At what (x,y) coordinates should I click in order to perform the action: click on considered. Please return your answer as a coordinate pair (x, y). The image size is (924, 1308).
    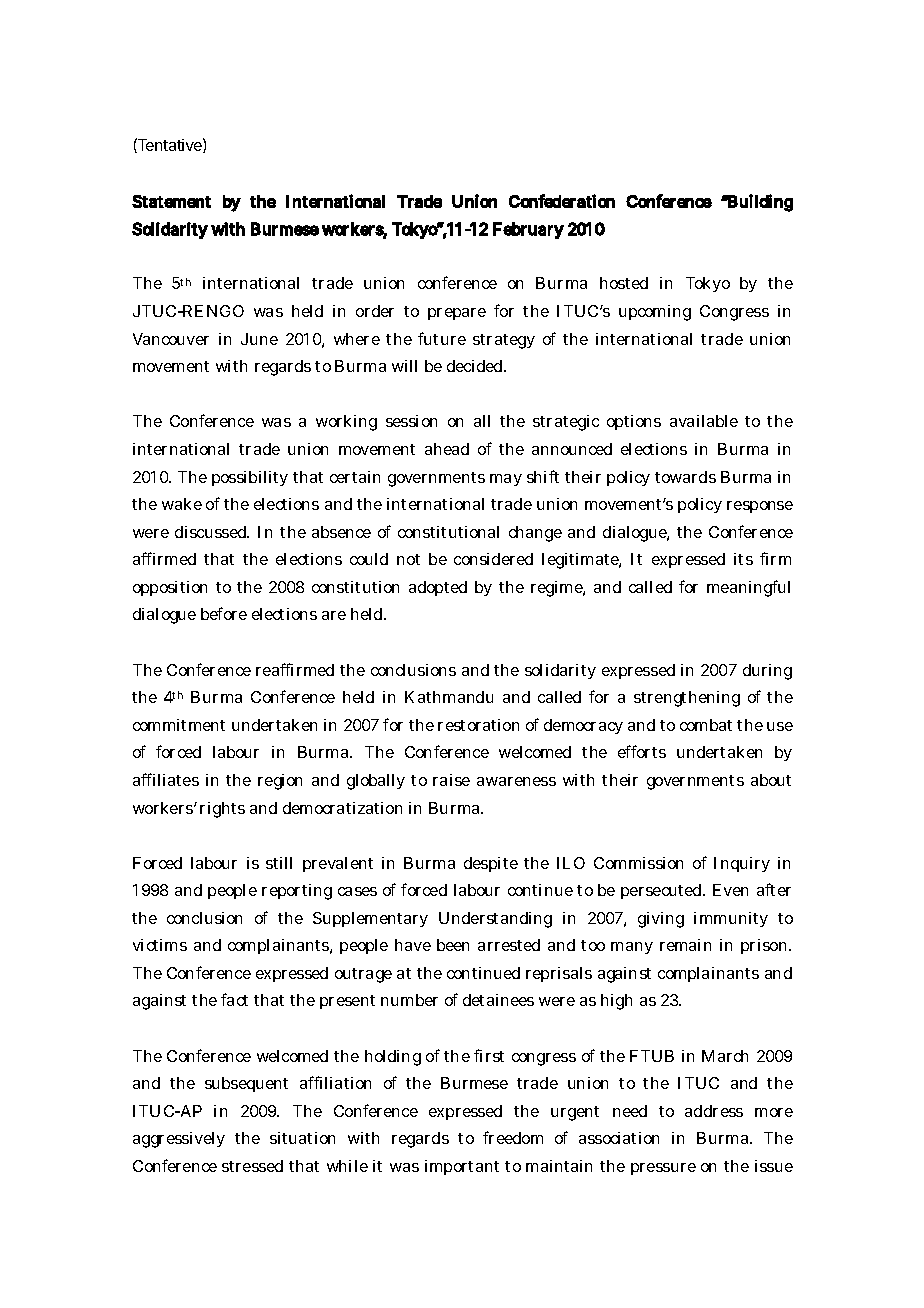
    Looking at the image, I should click on (493, 559).
